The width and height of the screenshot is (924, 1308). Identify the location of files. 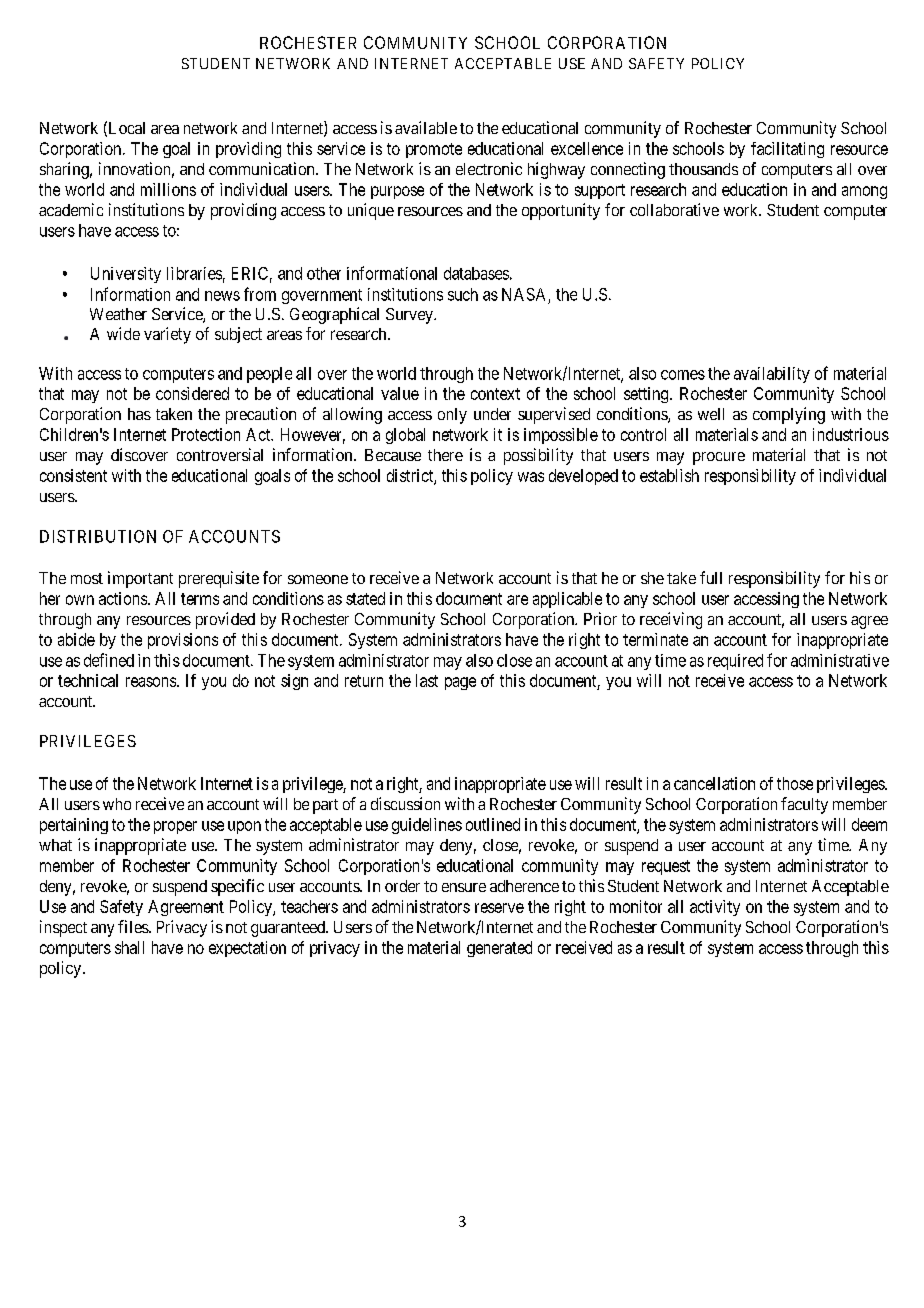
(134, 926).
